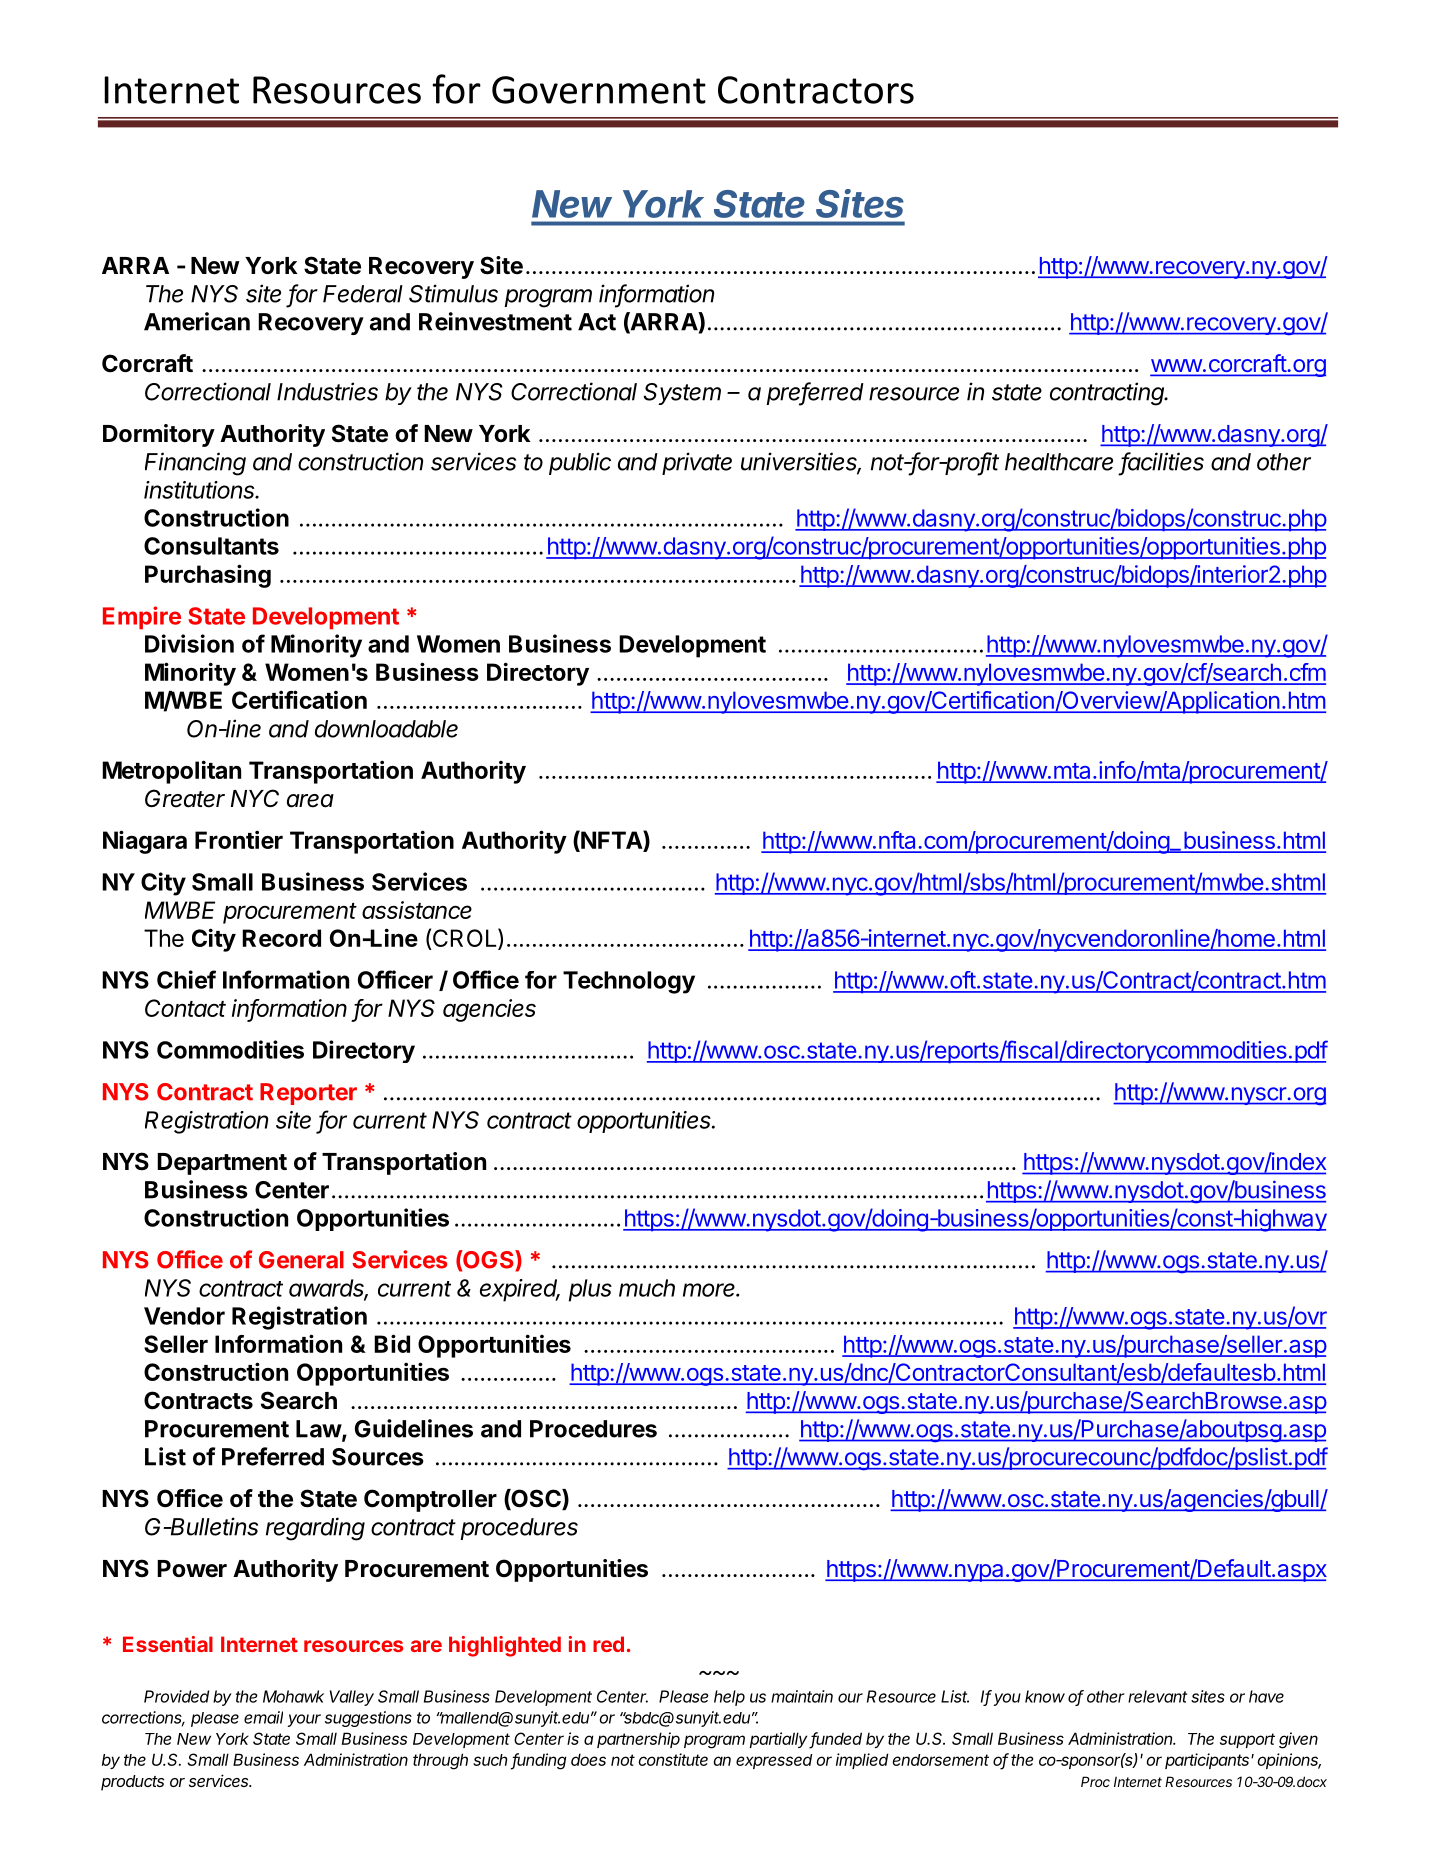  I want to click on Department, so click(222, 1164).
